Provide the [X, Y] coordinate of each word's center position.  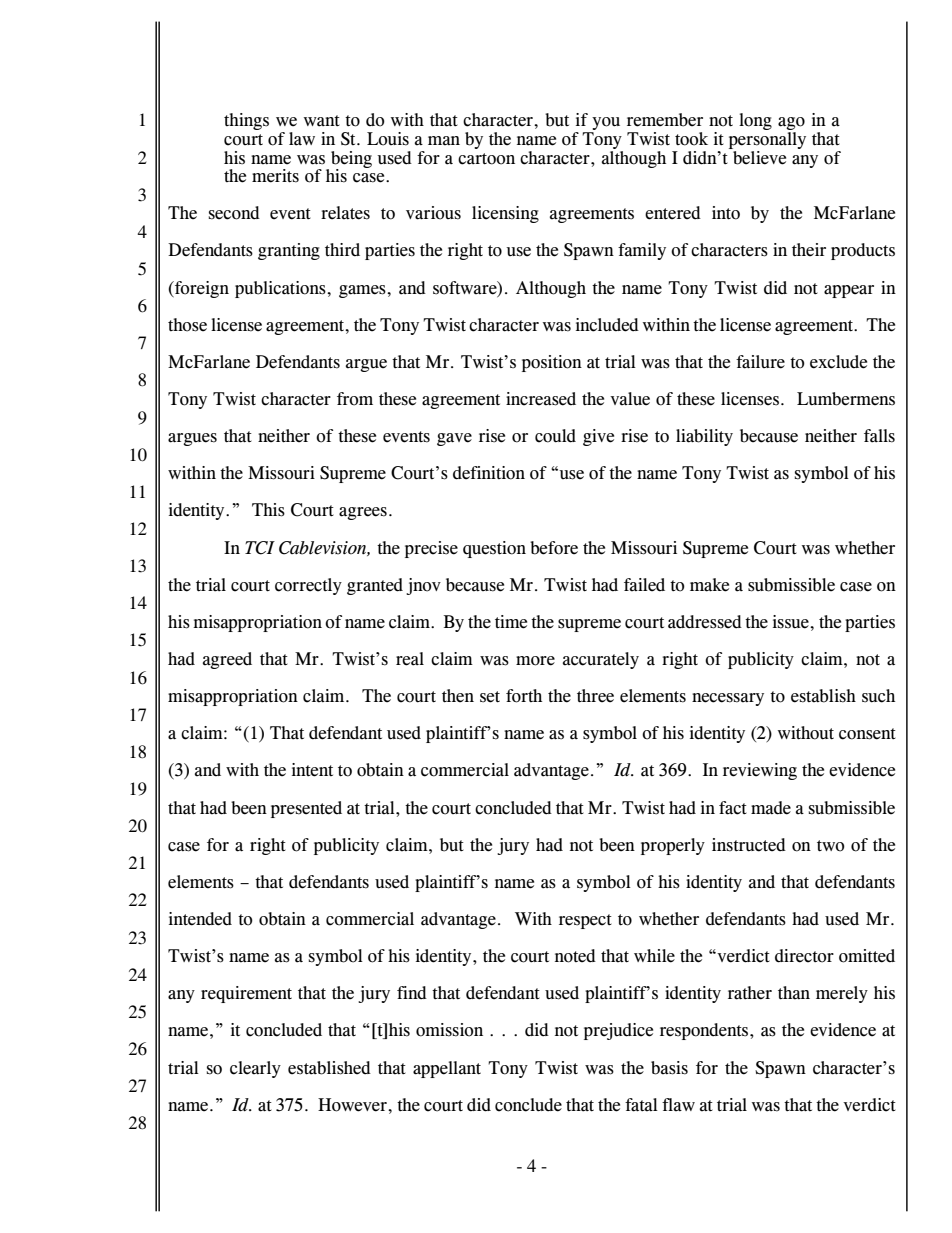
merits [275, 176]
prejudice [618, 1031]
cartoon [486, 159]
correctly [308, 586]
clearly [255, 1069]
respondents [705, 1031]
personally [767, 140]
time [511, 622]
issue [792, 622]
